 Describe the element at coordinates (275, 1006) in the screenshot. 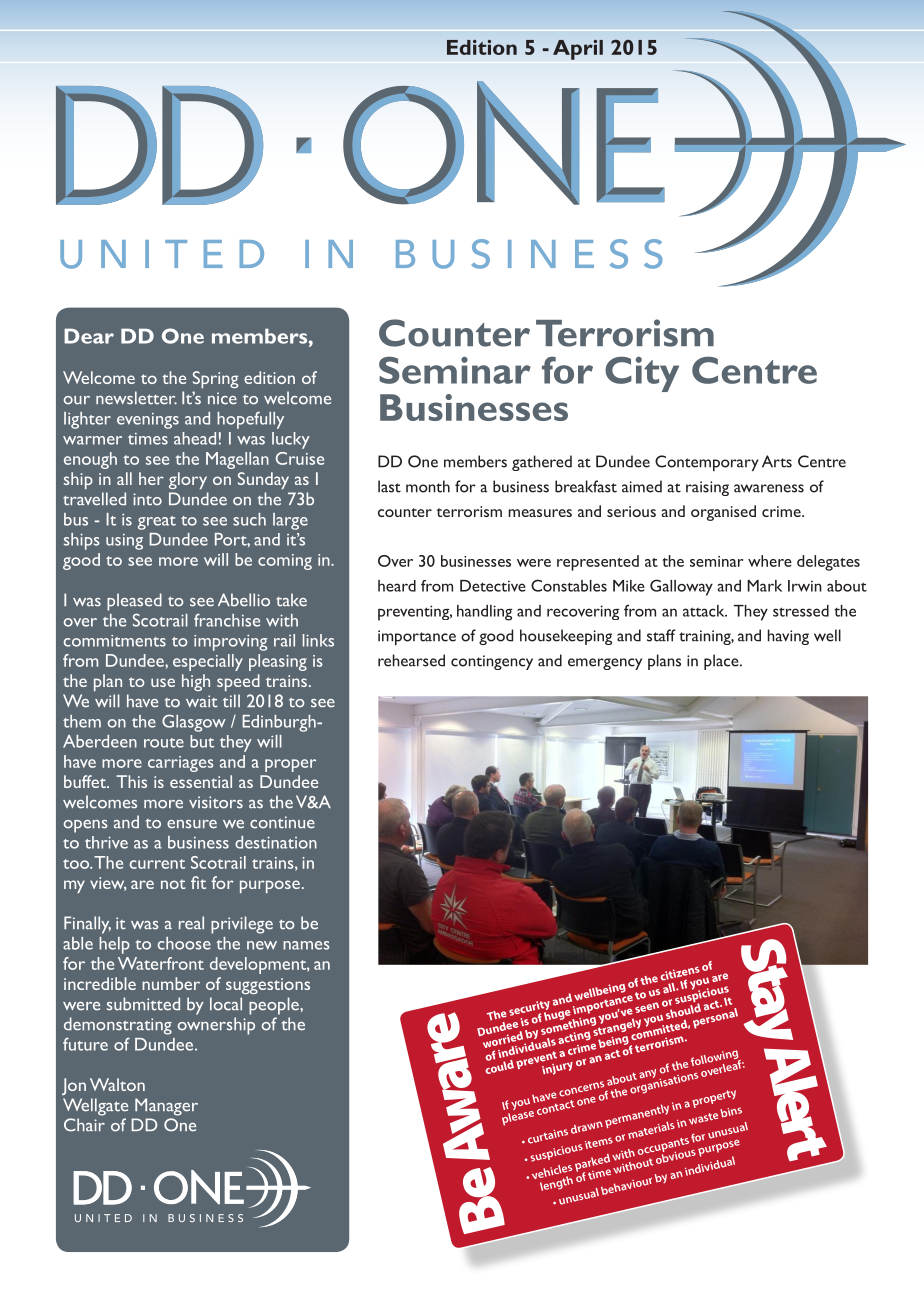

I see `people` at that location.
